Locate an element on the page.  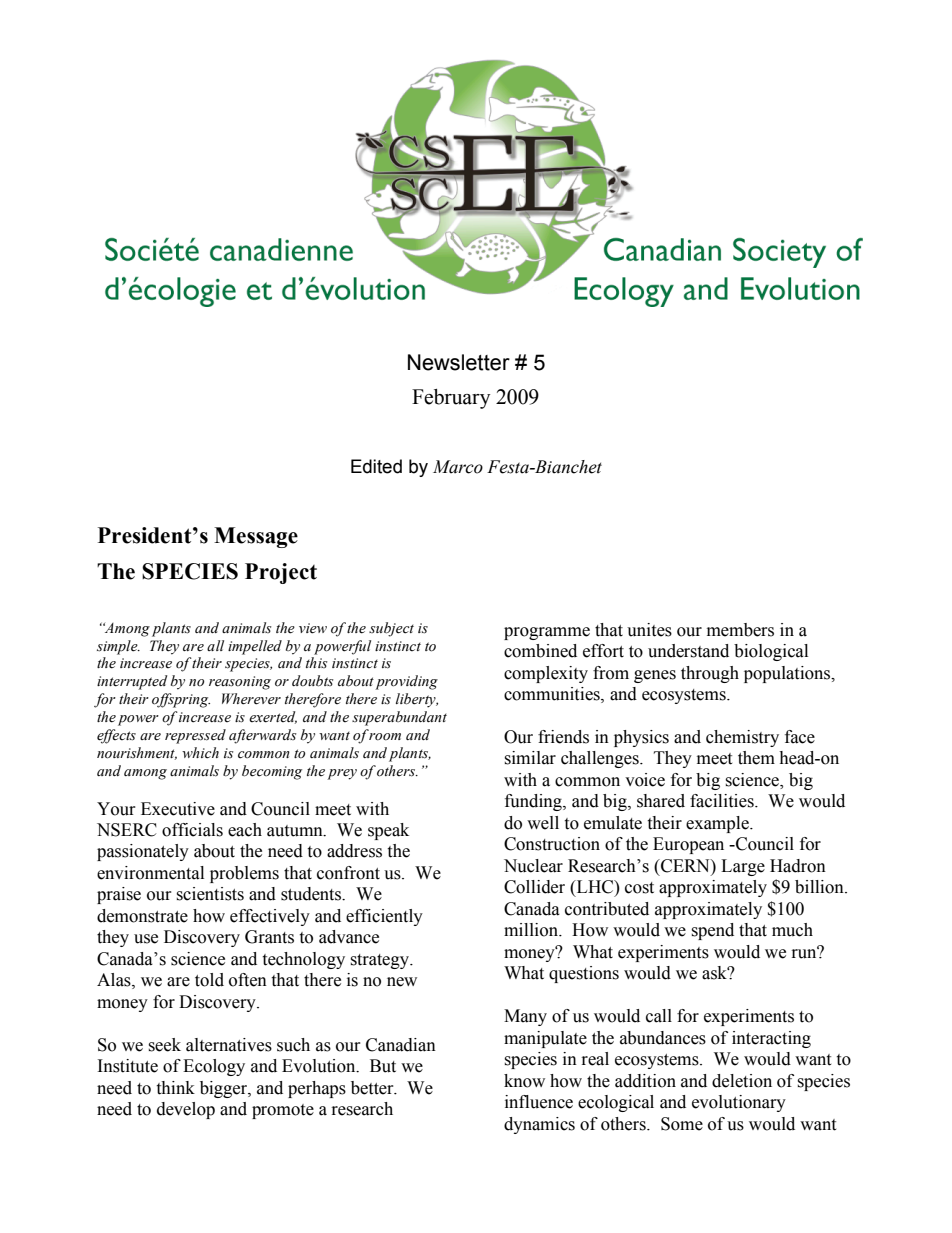
chemistry is located at coordinates (742, 738).
